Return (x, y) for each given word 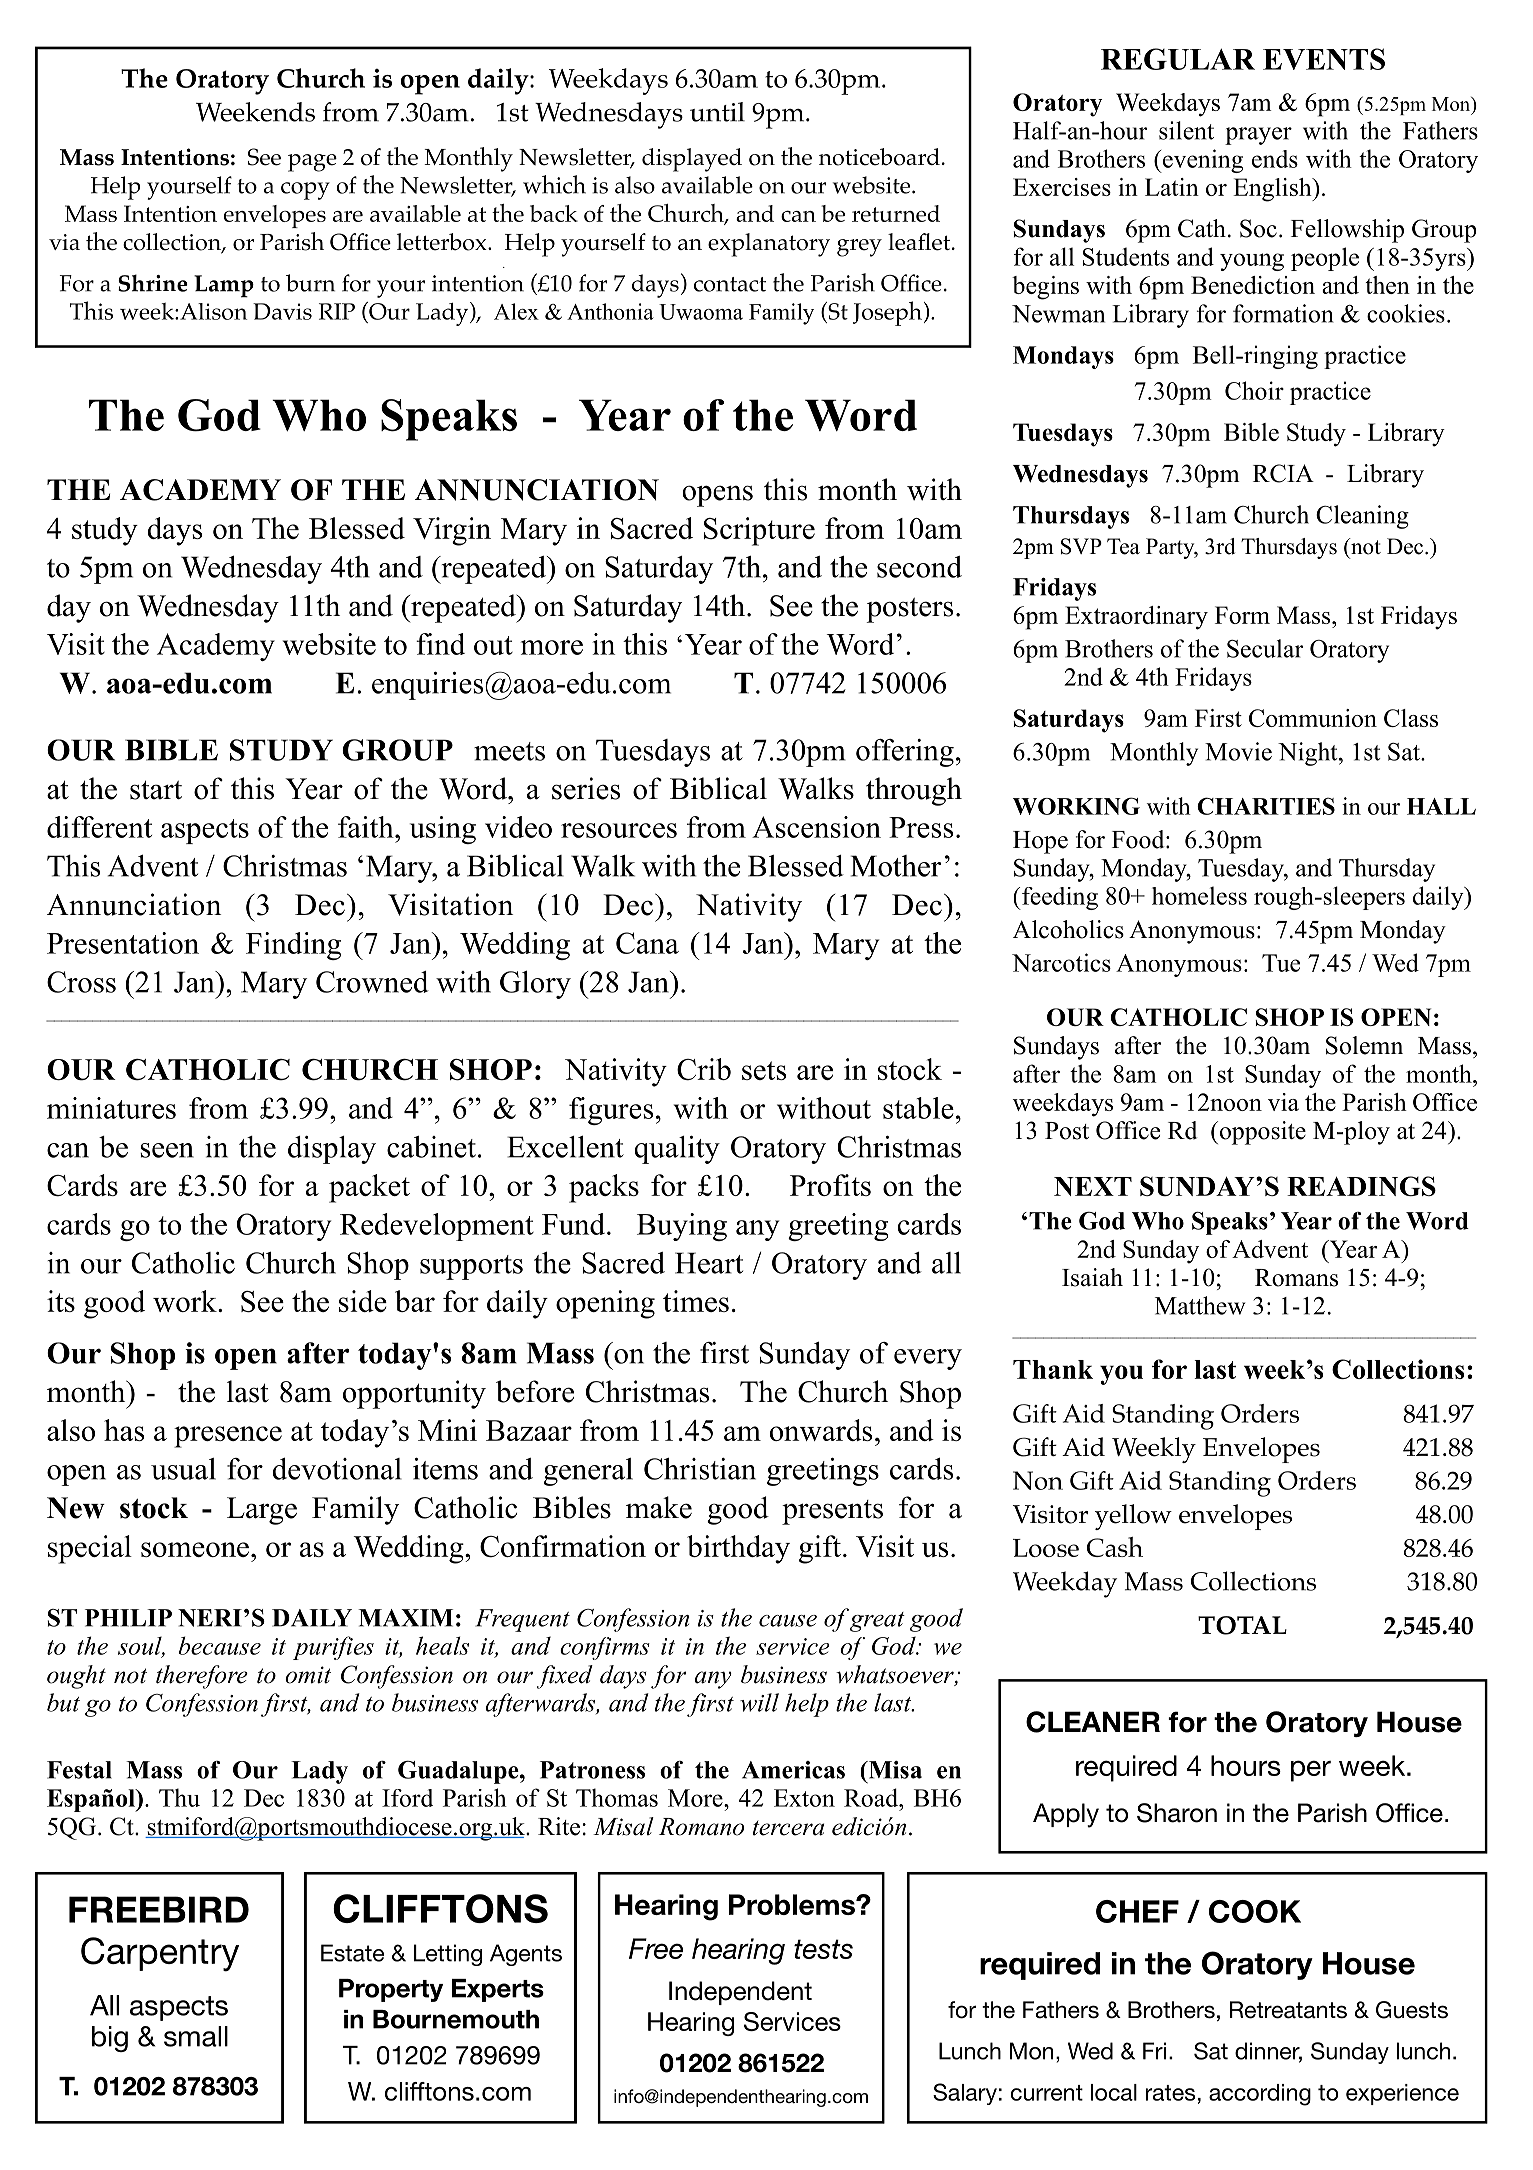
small (196, 2036)
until (717, 112)
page (312, 163)
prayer (1258, 136)
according (1260, 2095)
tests (823, 1949)
